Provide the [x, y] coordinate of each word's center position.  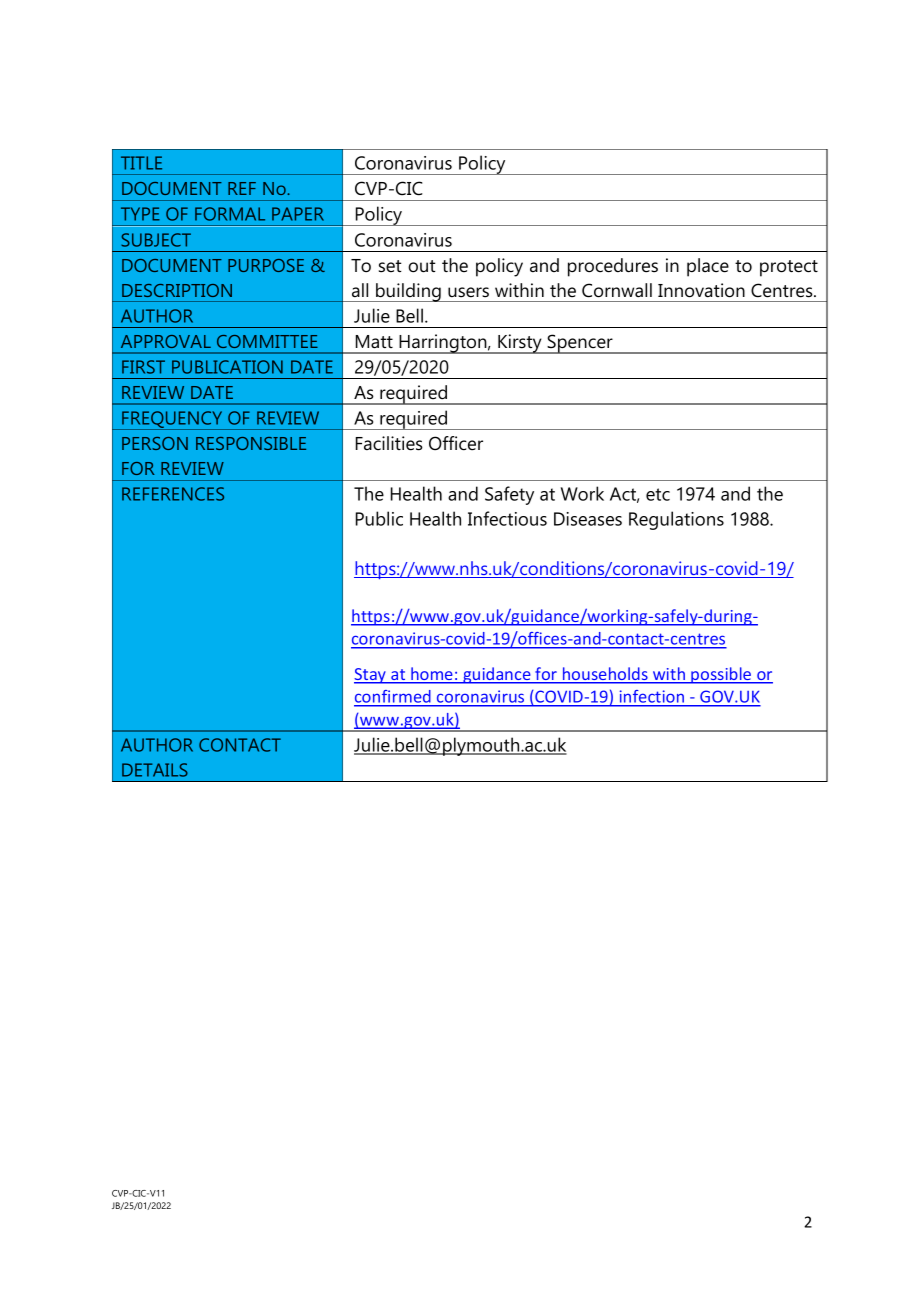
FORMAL [230, 214]
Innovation [701, 290]
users [468, 292]
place [708, 267]
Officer [456, 443]
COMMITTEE [267, 341]
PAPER [298, 214]
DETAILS [155, 770]
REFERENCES [173, 494]
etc [658, 494]
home [432, 675]
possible [721, 675]
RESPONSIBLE [251, 443]
